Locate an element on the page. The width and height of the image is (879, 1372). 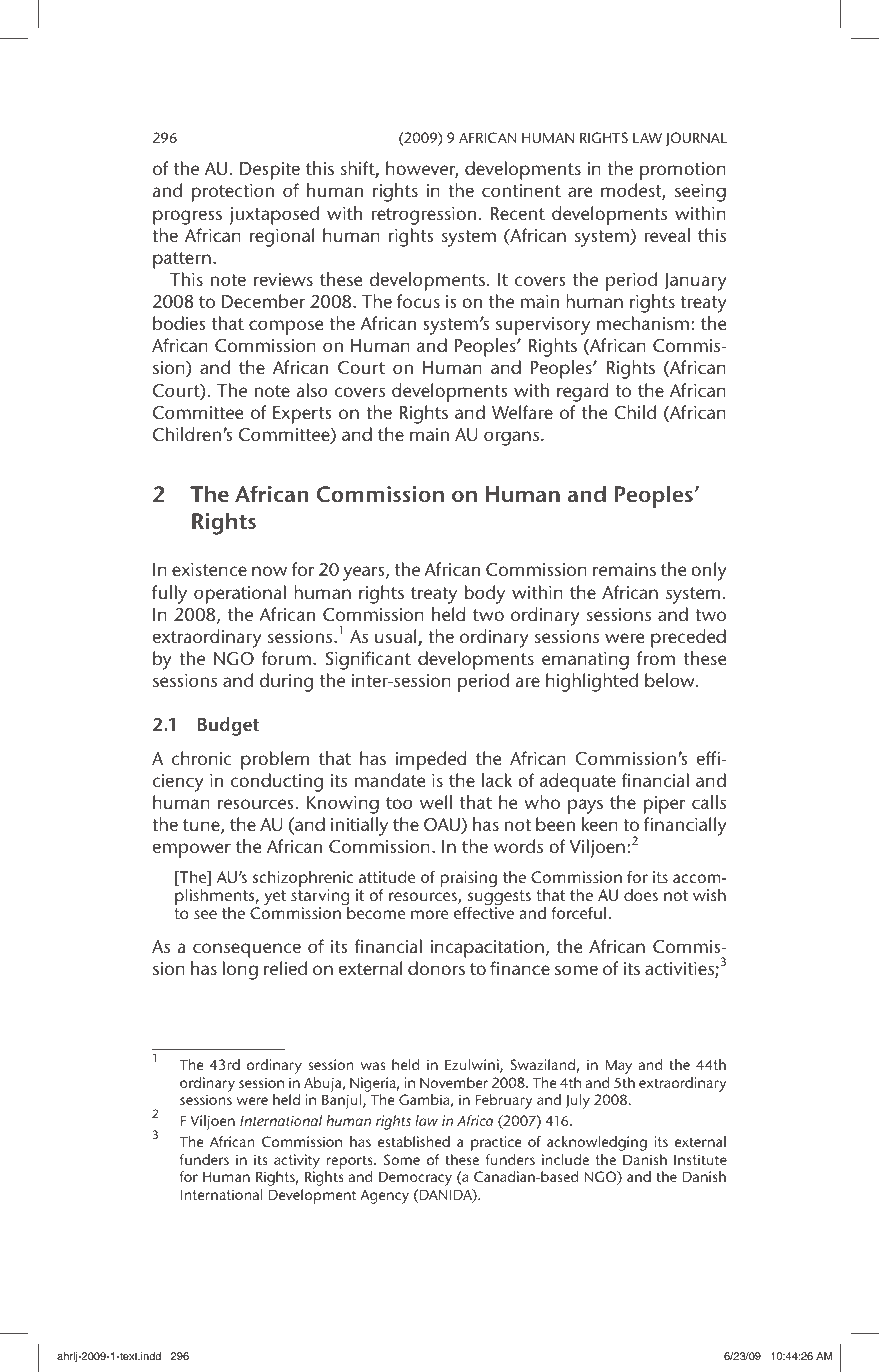
only is located at coordinates (709, 571).
